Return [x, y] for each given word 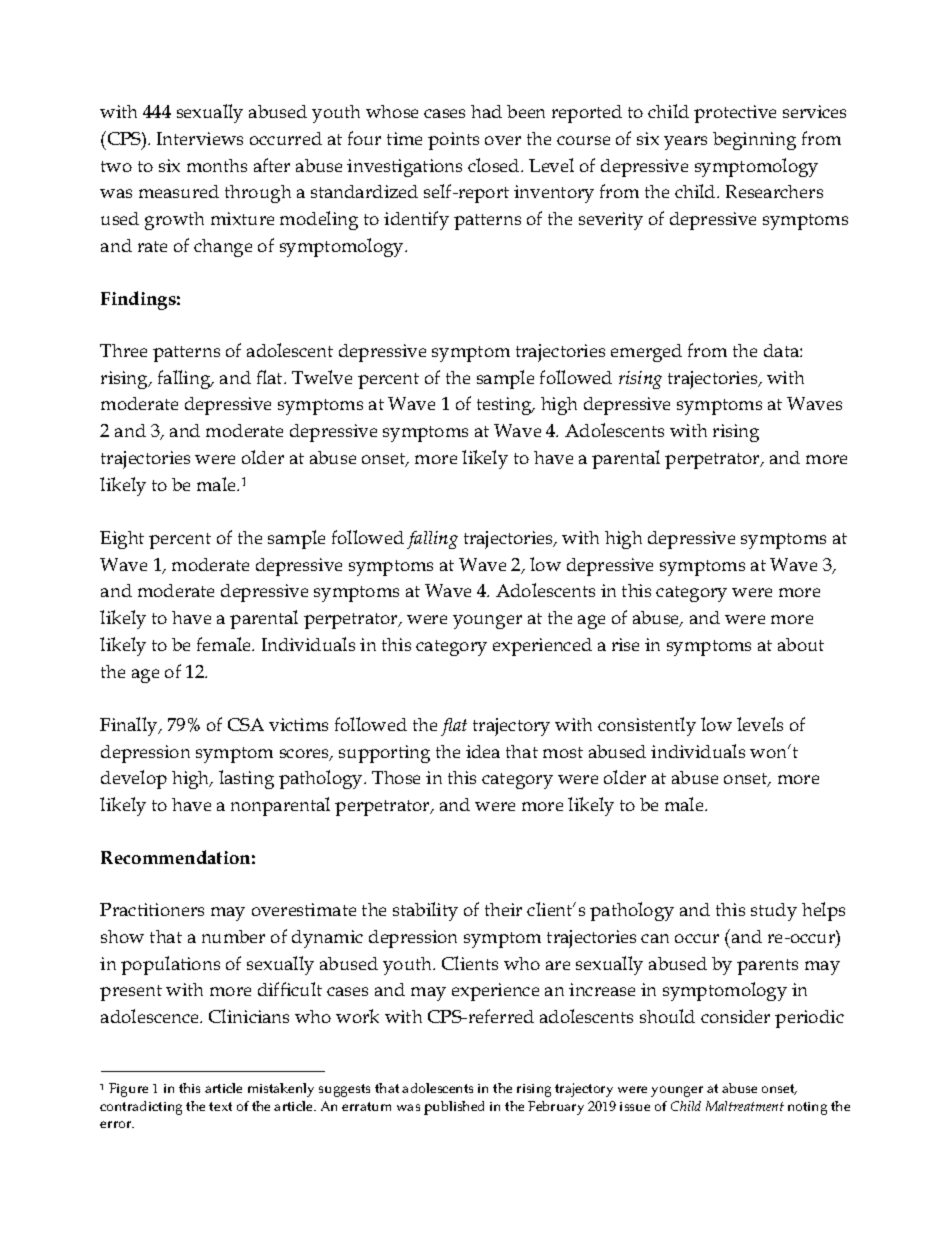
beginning [754, 141]
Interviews [200, 138]
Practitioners [152, 909]
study [774, 912]
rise [625, 644]
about [801, 644]
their [503, 909]
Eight [122, 540]
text [220, 1106]
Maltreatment [745, 1106]
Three [123, 350]
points [453, 141]
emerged [646, 353]
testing [505, 406]
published [454, 1108]
